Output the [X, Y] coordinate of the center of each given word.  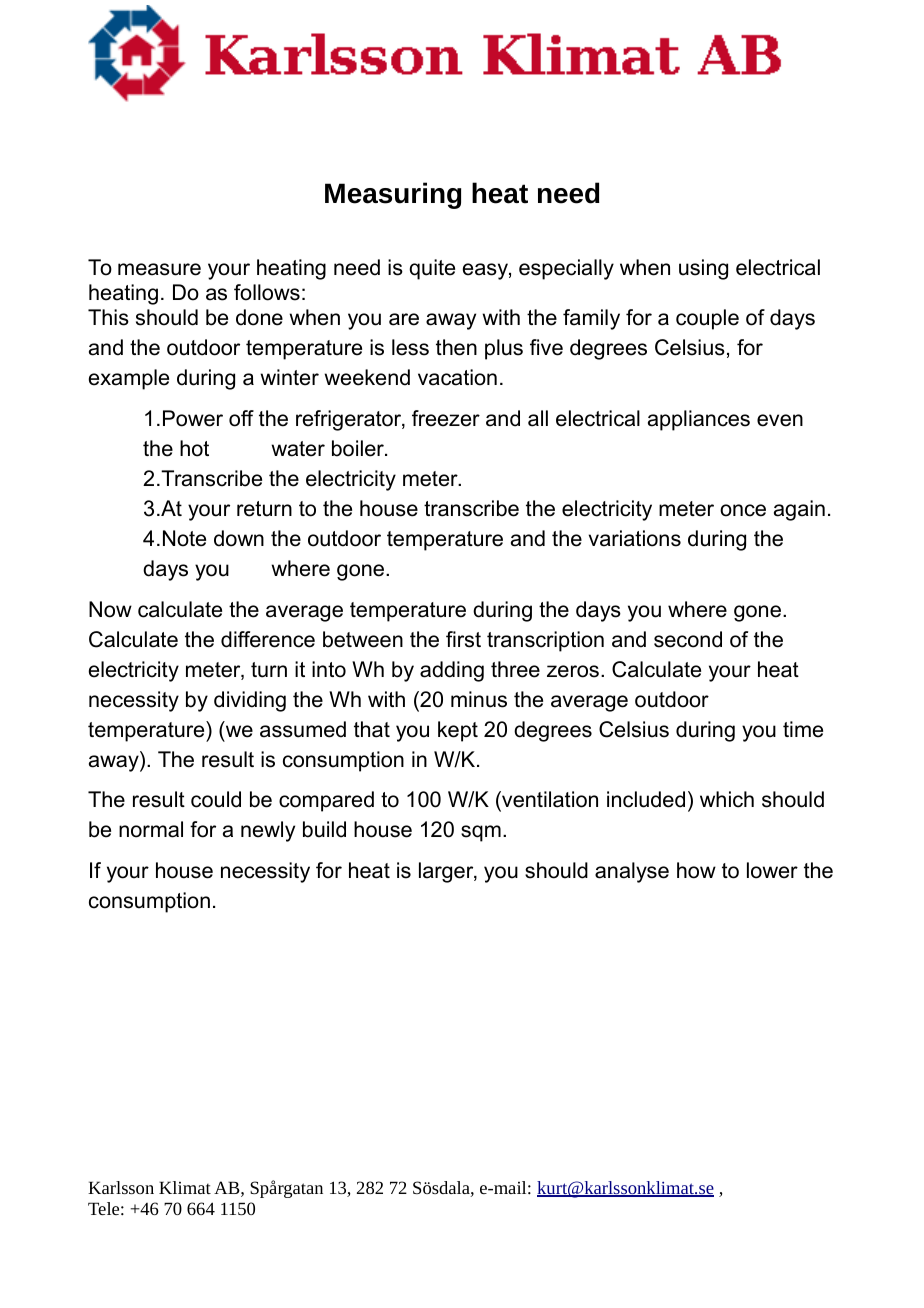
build [324, 829]
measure [159, 269]
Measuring [393, 195]
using [703, 269]
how [696, 870]
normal [151, 829]
